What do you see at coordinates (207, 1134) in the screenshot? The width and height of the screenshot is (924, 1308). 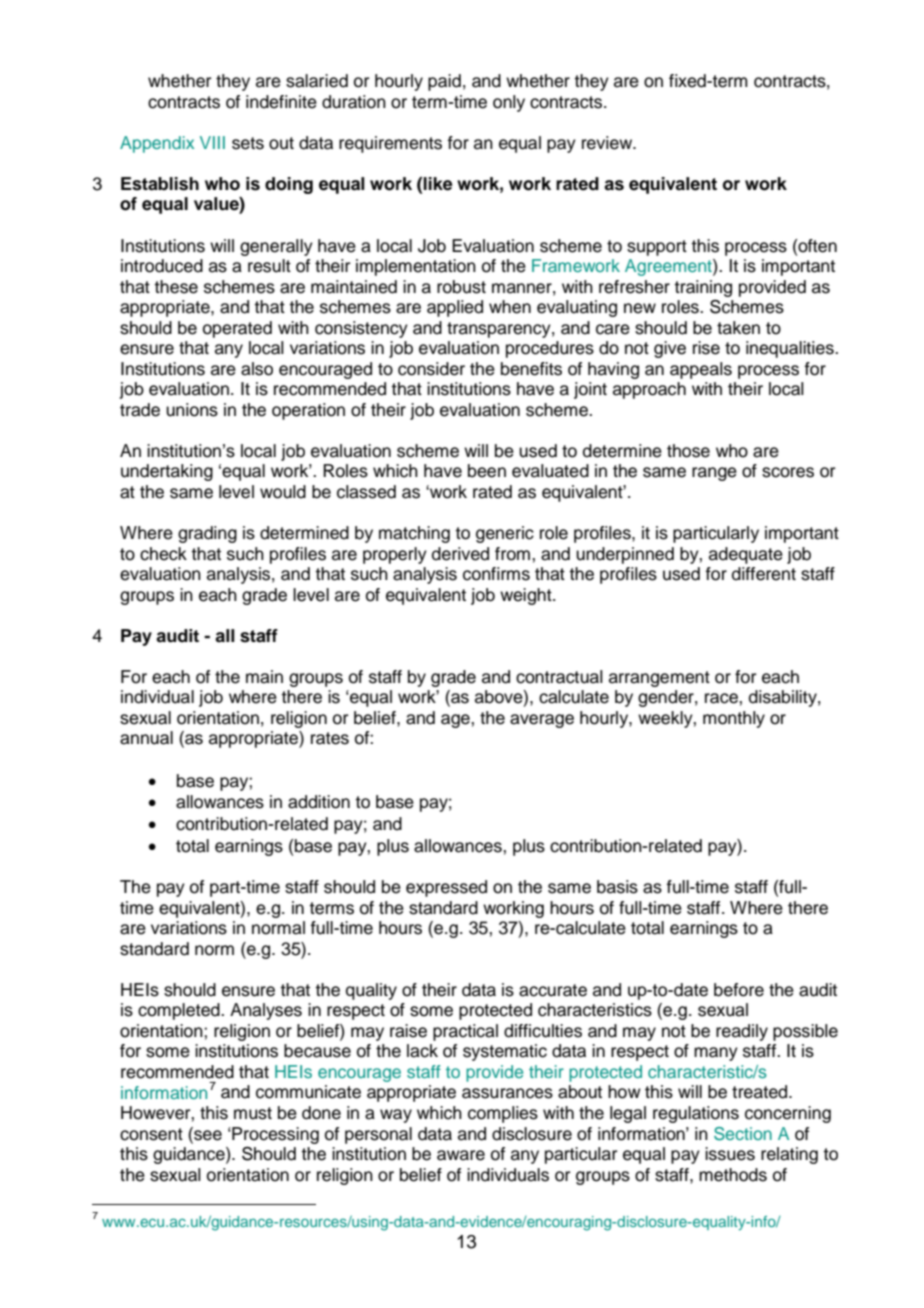 I see `see` at bounding box center [207, 1134].
